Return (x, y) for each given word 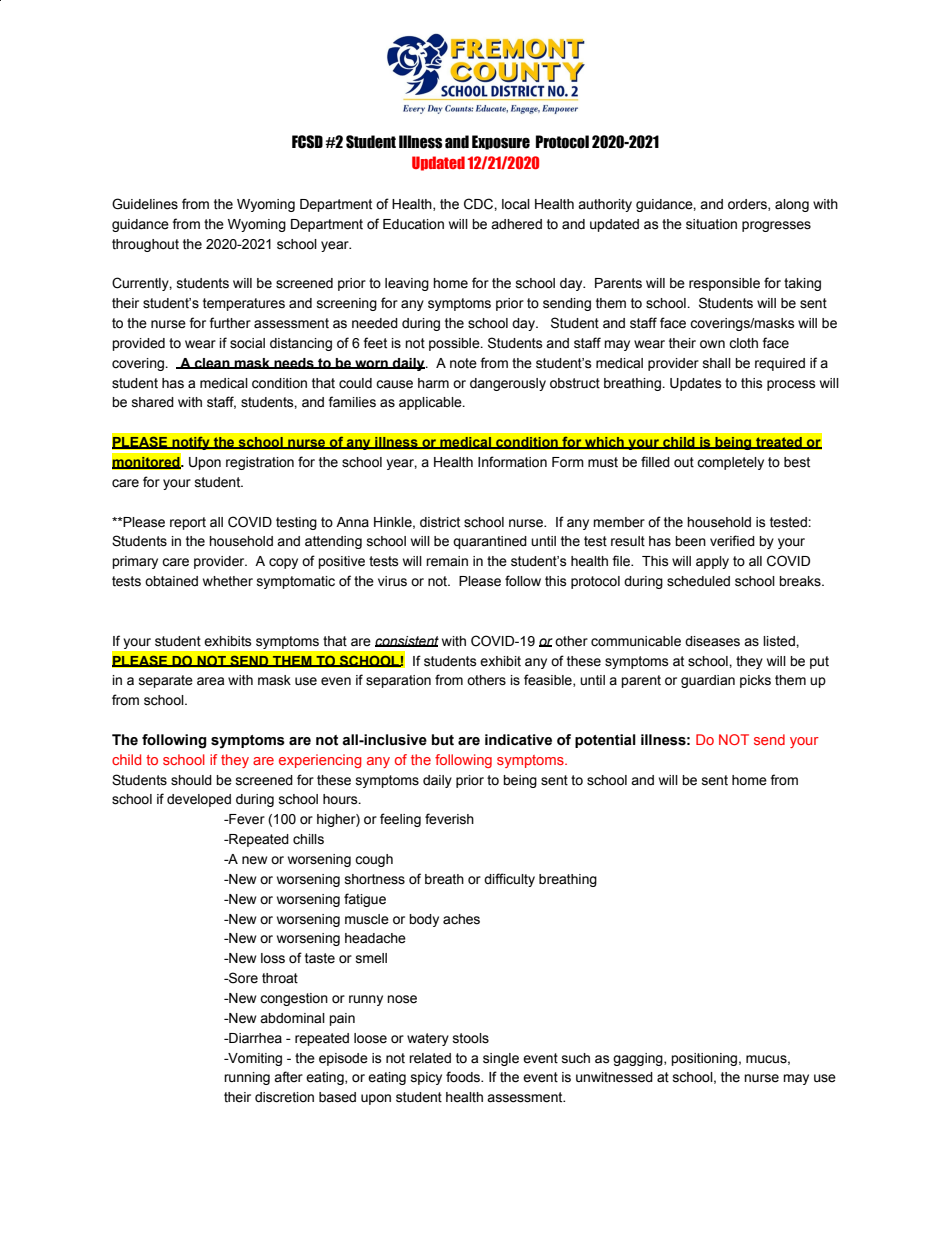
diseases (712, 641)
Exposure (501, 142)
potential (605, 741)
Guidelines (145, 204)
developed (199, 800)
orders (748, 205)
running (247, 1078)
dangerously (508, 384)
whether (228, 581)
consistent (407, 641)
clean (212, 363)
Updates (696, 384)
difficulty (509, 880)
